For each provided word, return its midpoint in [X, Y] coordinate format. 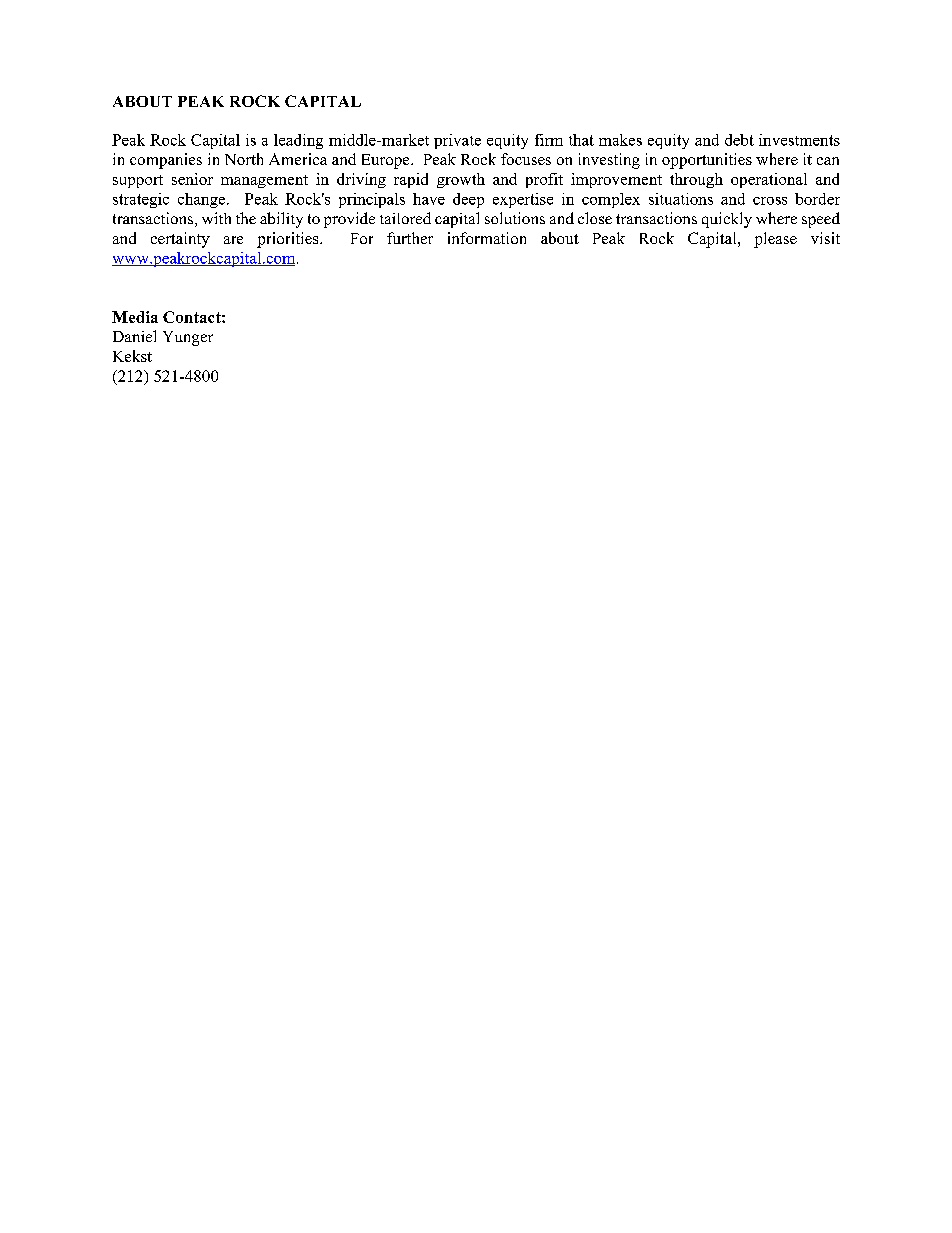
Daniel [134, 336]
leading [298, 141]
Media [135, 317]
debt [739, 140]
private [457, 141]
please [775, 240]
